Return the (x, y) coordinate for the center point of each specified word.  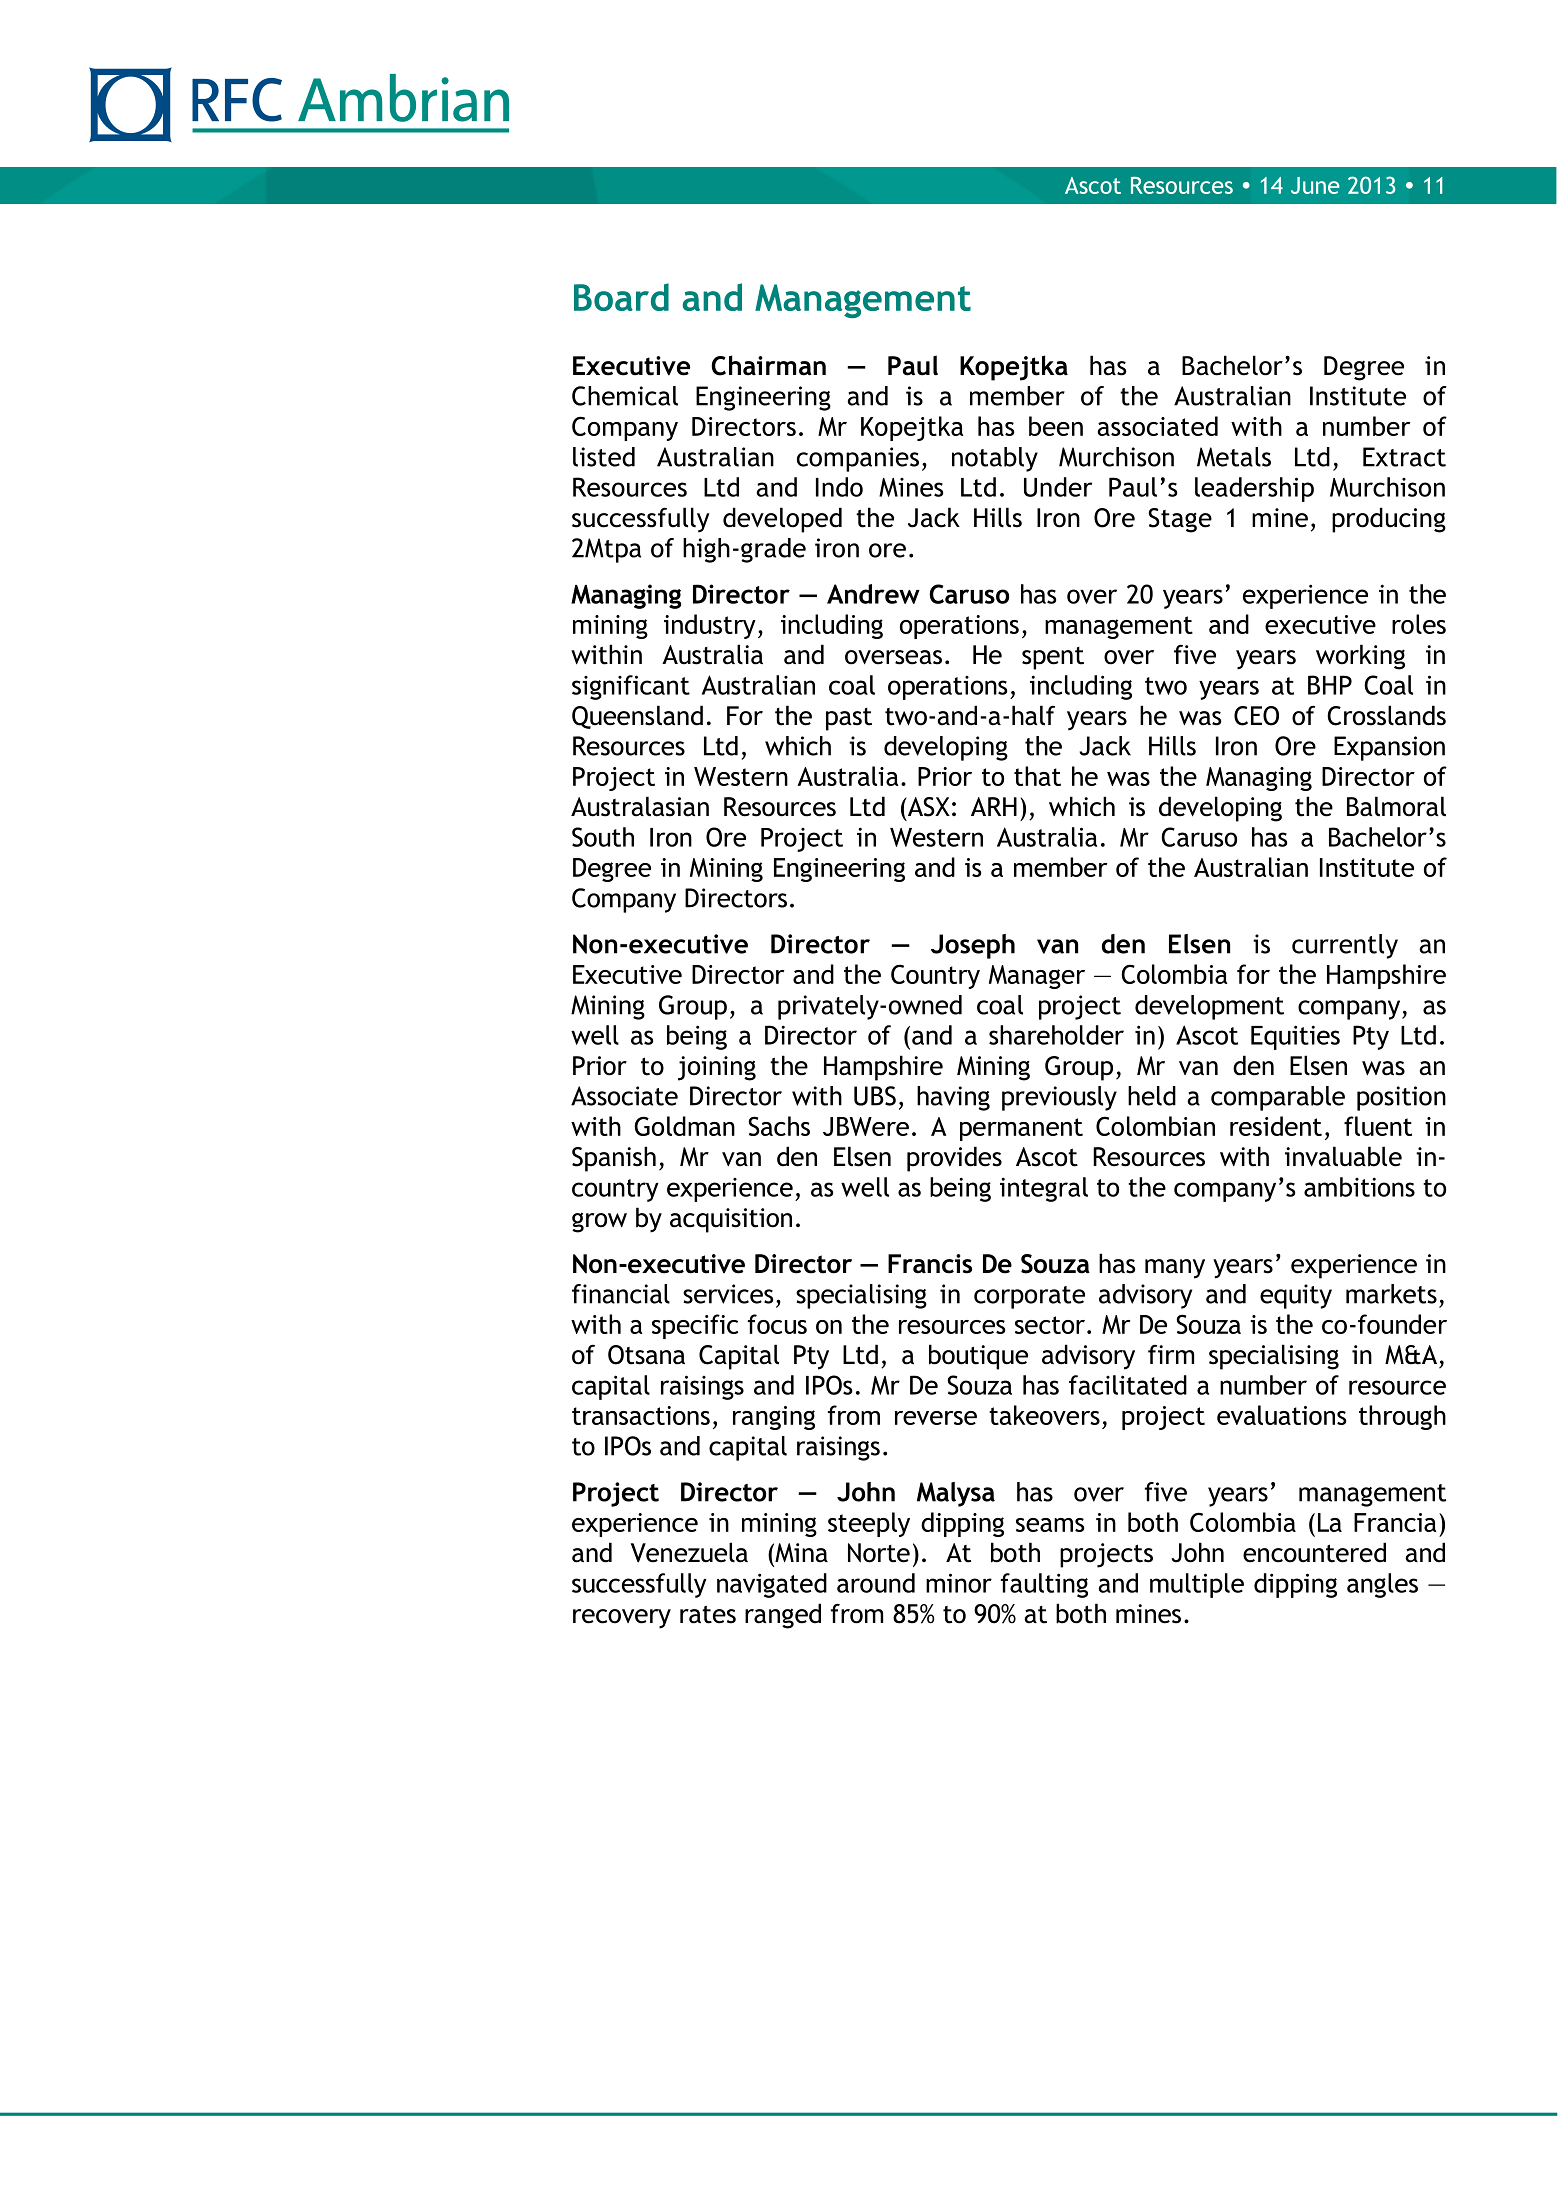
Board (621, 297)
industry (710, 626)
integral (1044, 1189)
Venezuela (689, 1552)
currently (1345, 946)
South (603, 837)
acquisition (731, 1220)
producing (1389, 520)
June (1315, 185)
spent (1053, 658)
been (1056, 426)
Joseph (973, 946)
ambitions (1359, 1187)
